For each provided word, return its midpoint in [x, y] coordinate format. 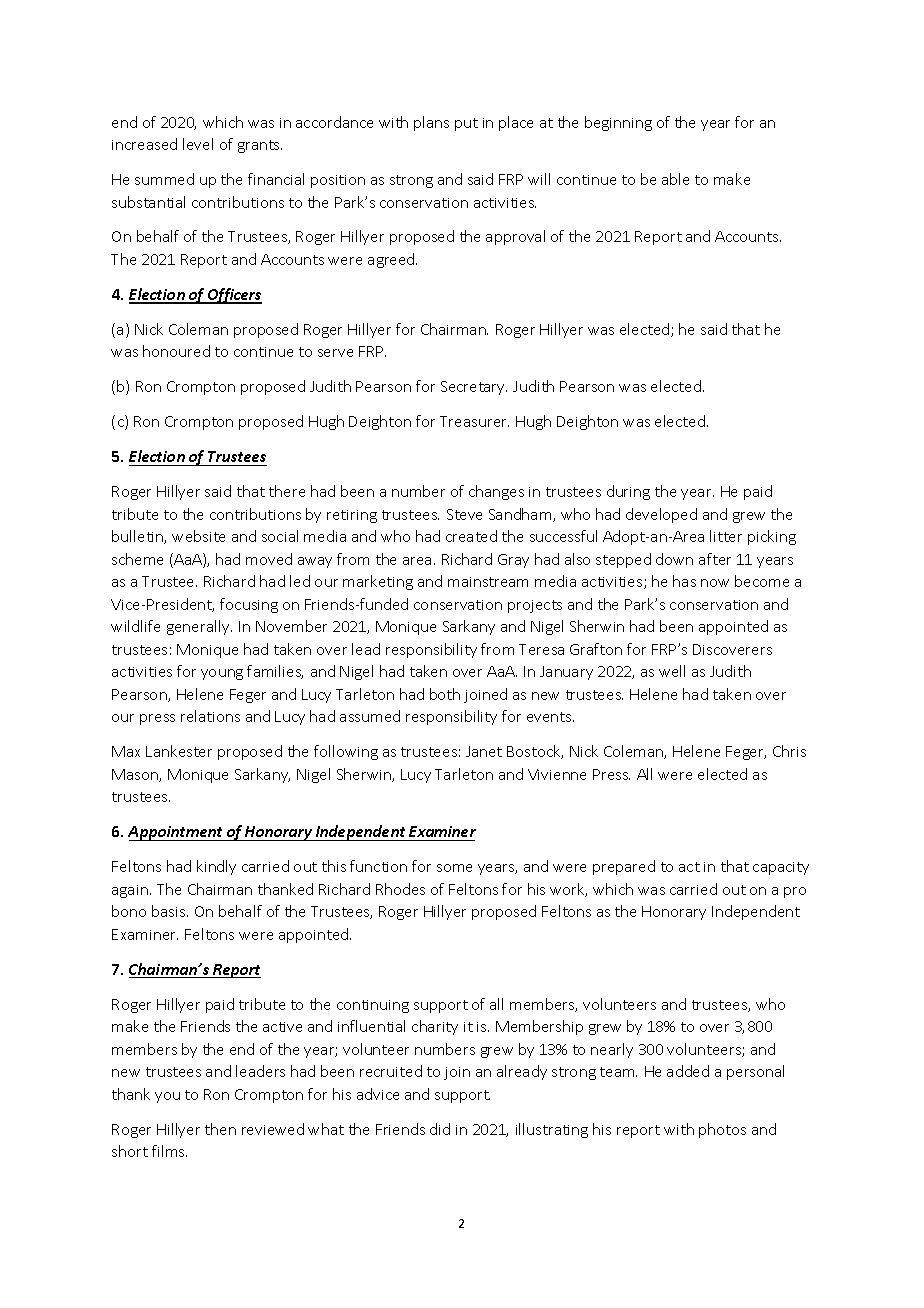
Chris [789, 751]
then [220, 1129]
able [675, 179]
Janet [484, 751]
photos [722, 1130]
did [440, 1129]
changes [496, 492]
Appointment [176, 833]
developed [661, 515]
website [198, 536]
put [466, 124]
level [198, 144]
